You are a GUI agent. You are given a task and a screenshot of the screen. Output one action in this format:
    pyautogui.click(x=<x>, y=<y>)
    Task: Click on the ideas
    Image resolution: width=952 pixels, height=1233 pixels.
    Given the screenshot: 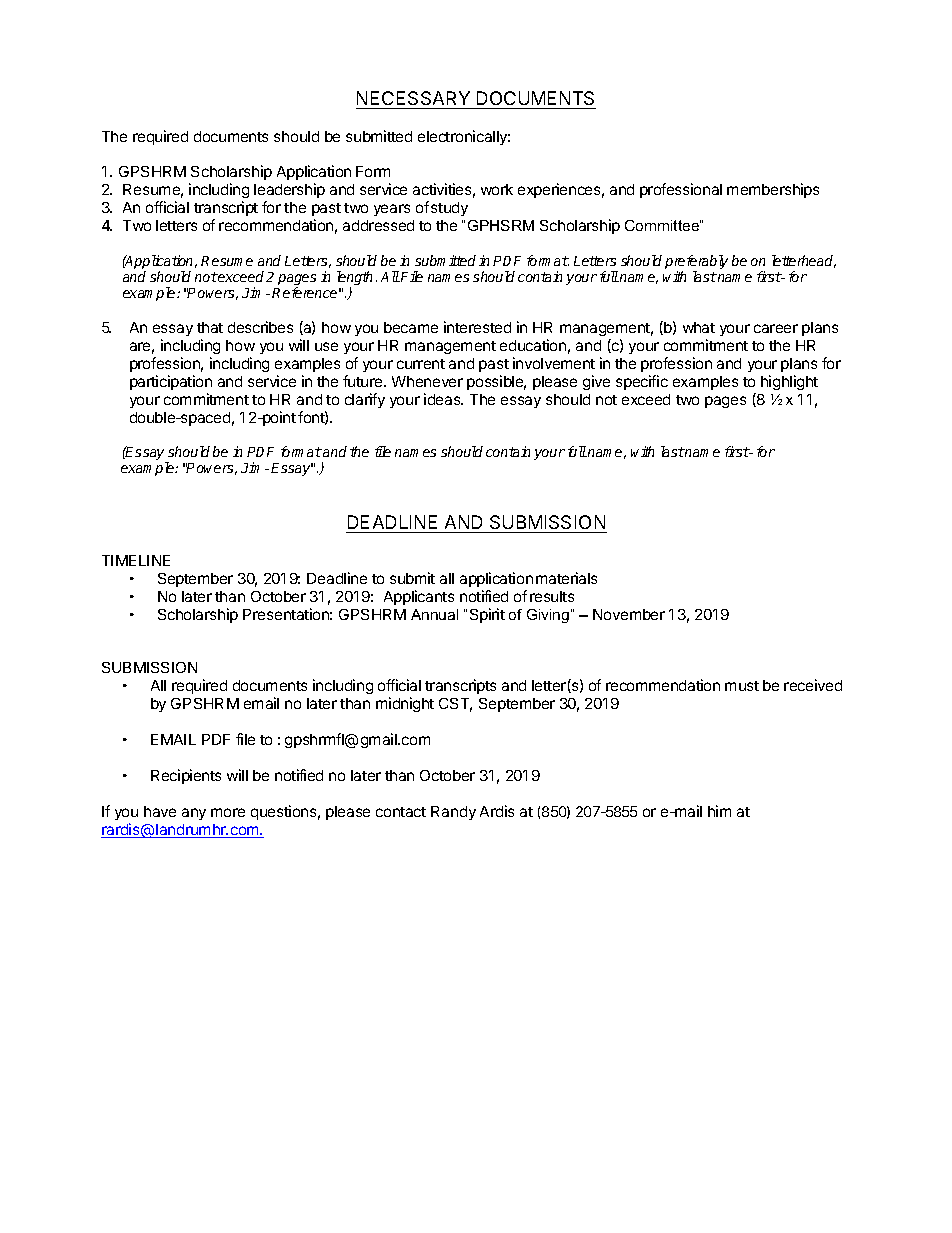 What is the action you would take?
    pyautogui.click(x=443, y=399)
